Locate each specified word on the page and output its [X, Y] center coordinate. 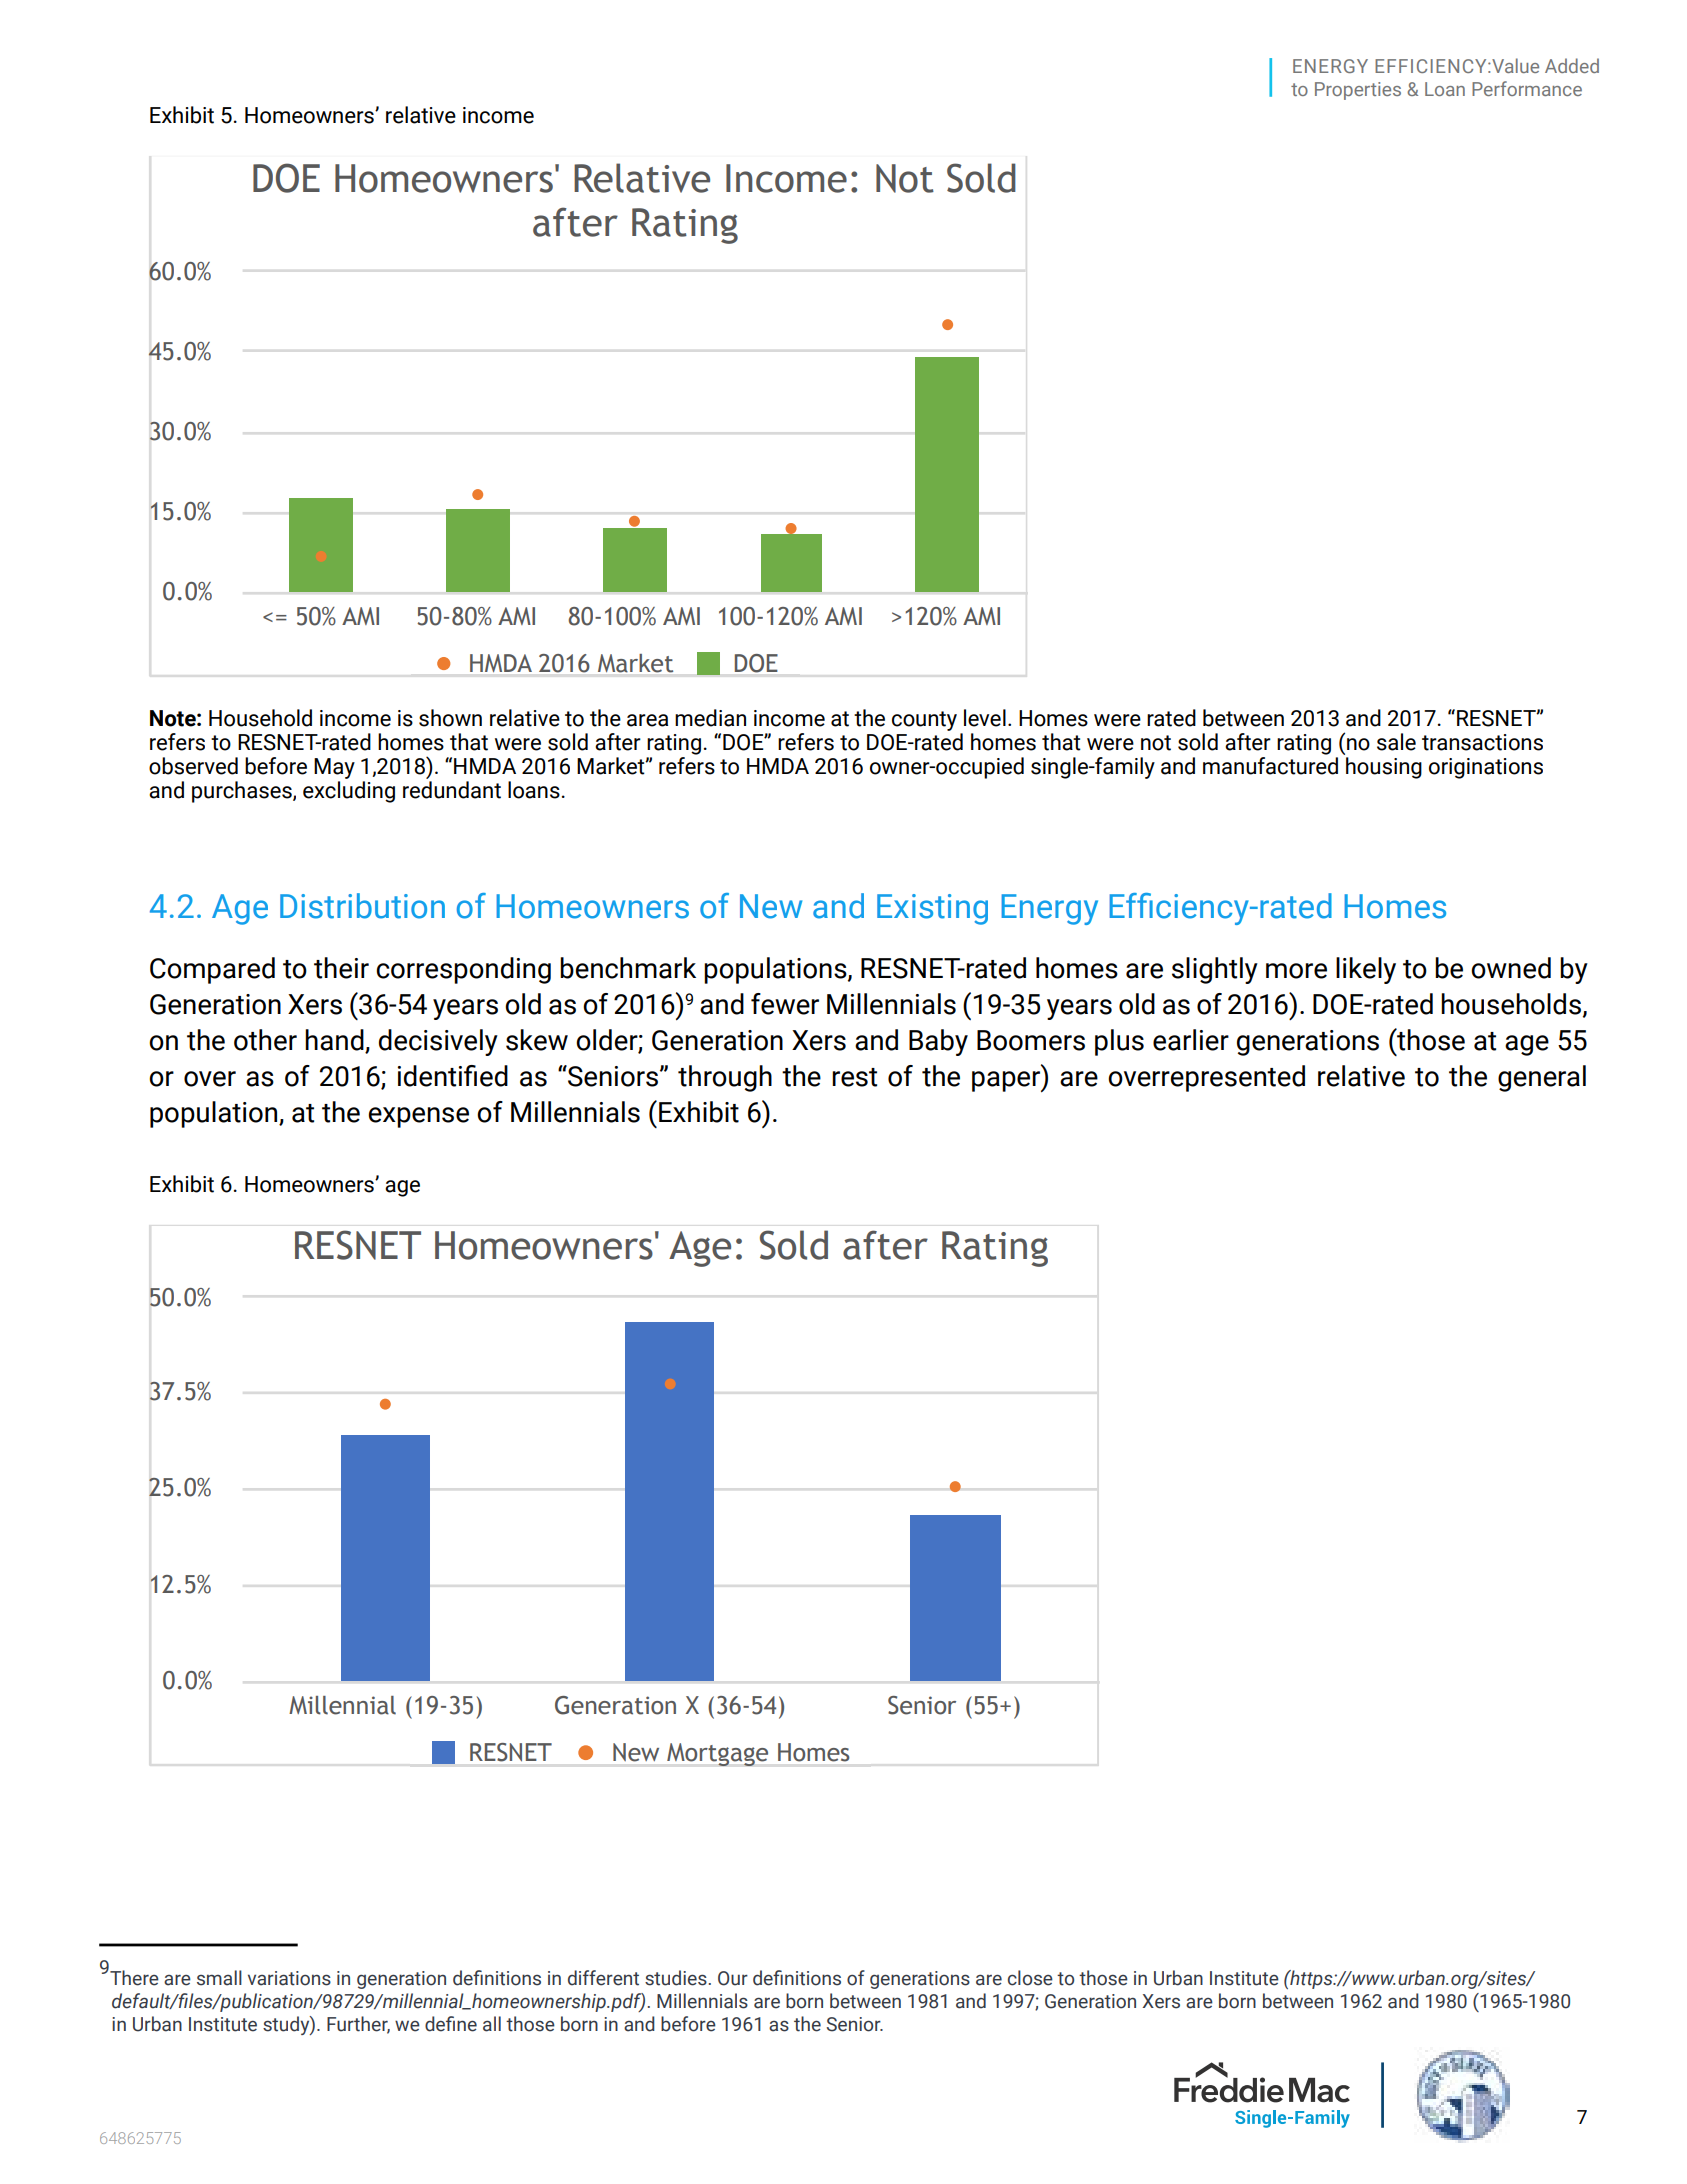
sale [1396, 742]
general [1542, 1078]
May [334, 768]
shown [450, 718]
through [725, 1078]
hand [335, 1041]
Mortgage [717, 1754]
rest [854, 1077]
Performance [1527, 88]
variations [289, 1978]
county [924, 721]
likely [1366, 970]
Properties [1358, 91]
